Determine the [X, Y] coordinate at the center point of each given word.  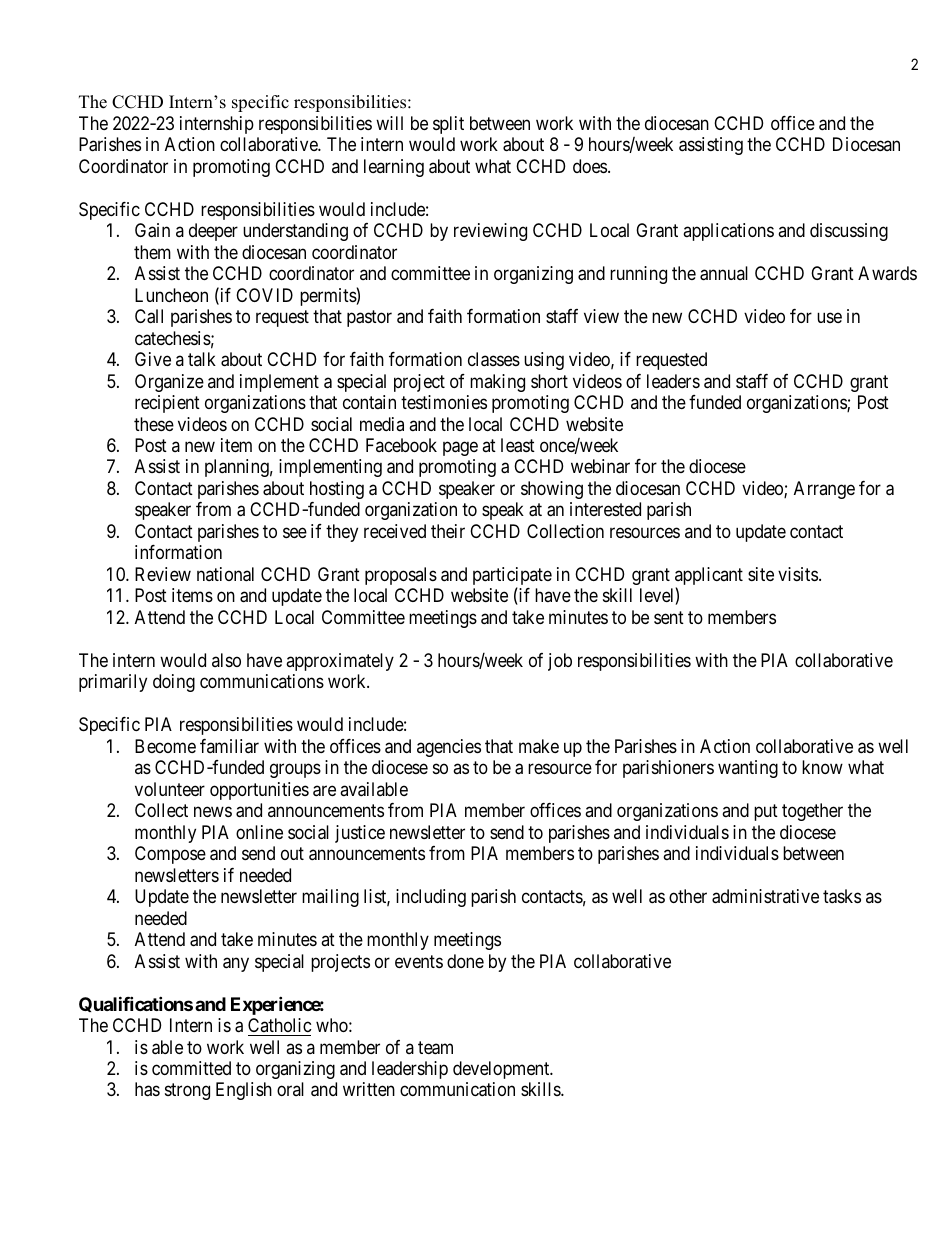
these [154, 424]
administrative [765, 896]
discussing [849, 232]
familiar [229, 746]
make [539, 746]
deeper [213, 232]
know [822, 767]
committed [191, 1068]
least [518, 445]
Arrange [824, 490]
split [448, 125]
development [502, 1070]
